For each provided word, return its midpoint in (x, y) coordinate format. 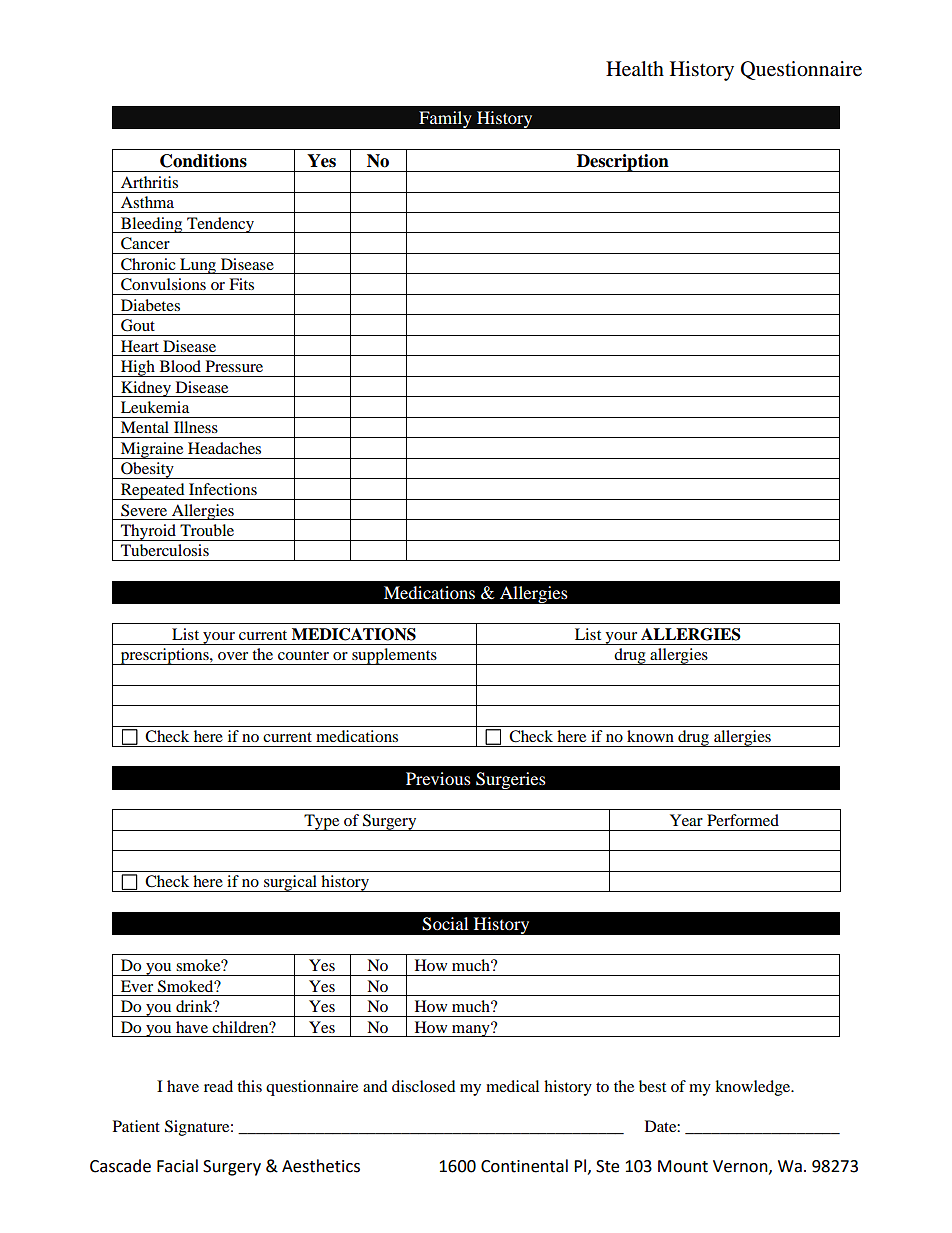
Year (686, 820)
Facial (177, 1166)
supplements (394, 656)
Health (635, 69)
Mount (683, 1166)
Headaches (224, 448)
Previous (438, 778)
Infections (223, 489)
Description (623, 163)
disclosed (424, 1086)
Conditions (203, 161)
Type (322, 822)
